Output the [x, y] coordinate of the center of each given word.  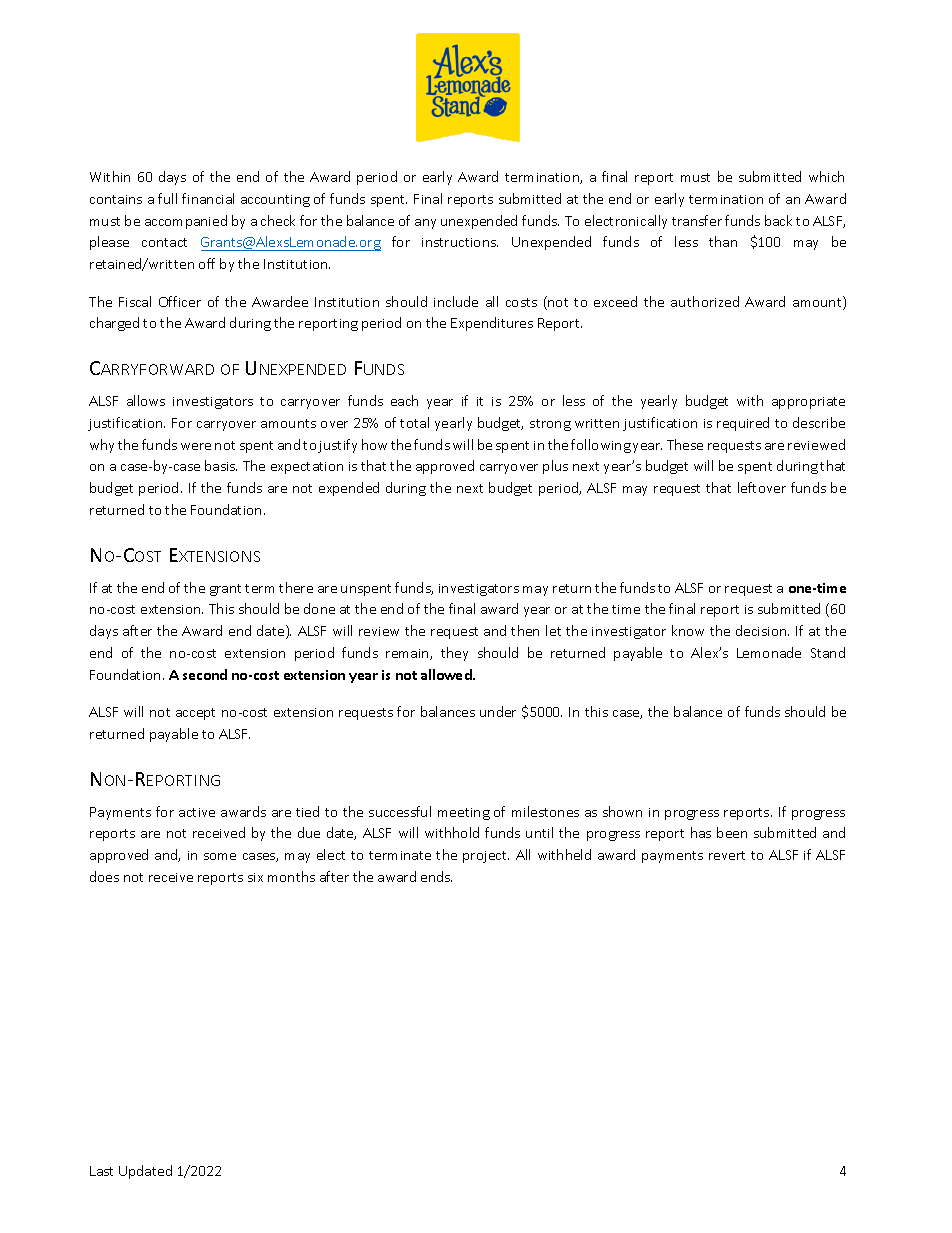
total [414, 422]
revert [727, 855]
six [255, 877]
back [778, 220]
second [205, 674]
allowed [447, 674]
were [196, 446]
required [743, 424]
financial [208, 198]
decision [762, 630]
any [425, 224]
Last [101, 1171]
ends [436, 876]
